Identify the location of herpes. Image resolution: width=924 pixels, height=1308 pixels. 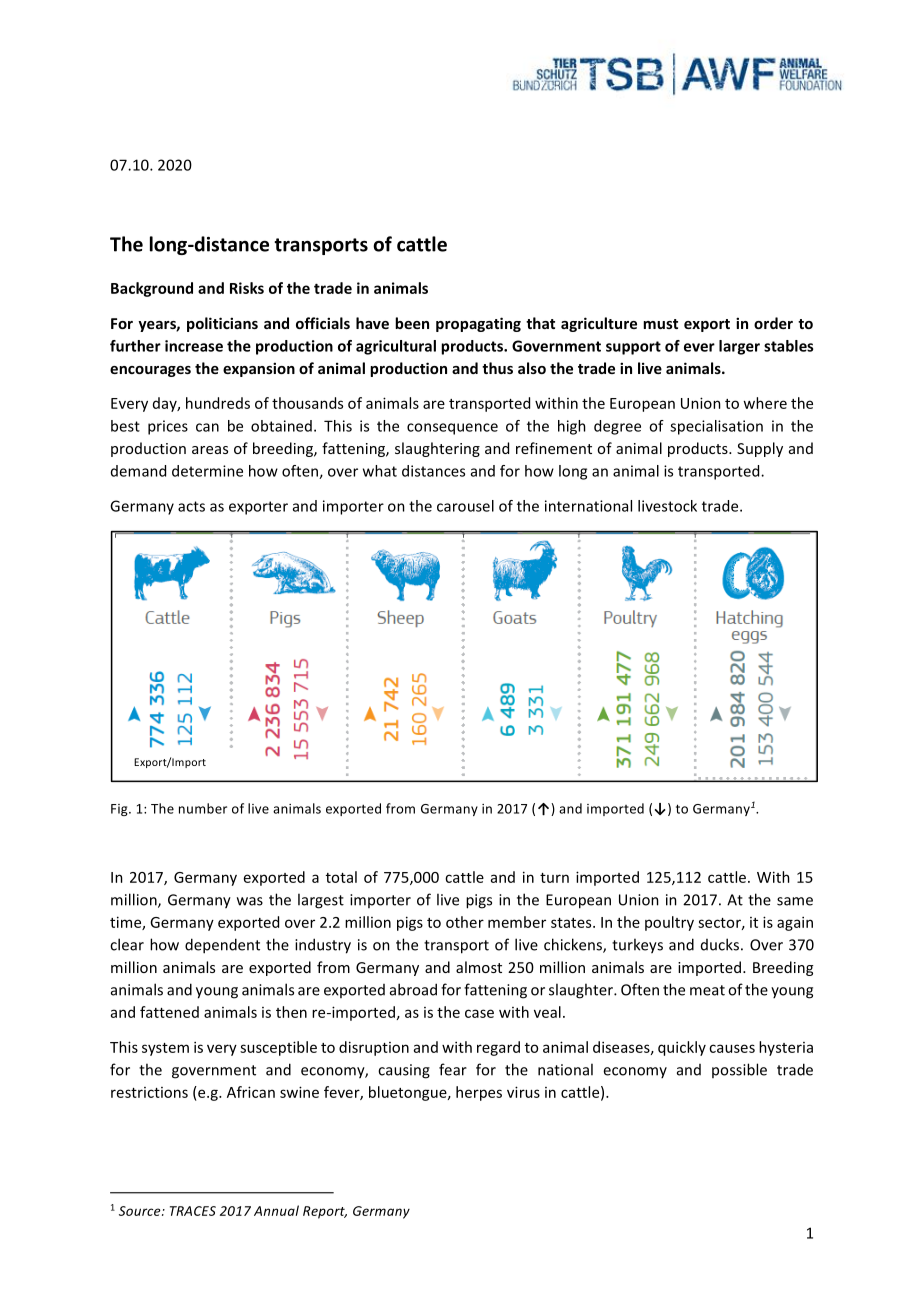
(479, 1093).
